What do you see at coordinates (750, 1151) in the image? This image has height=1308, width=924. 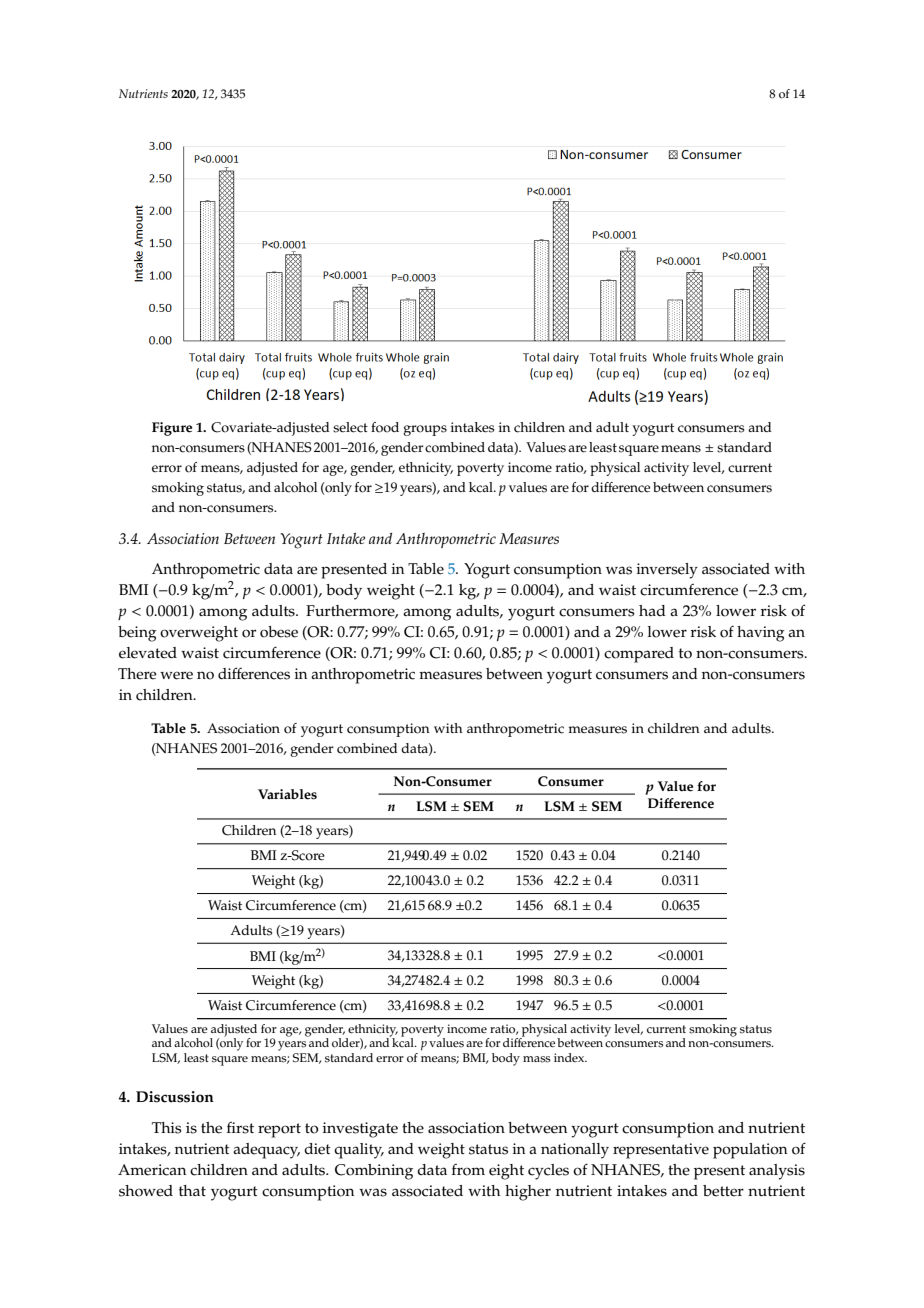 I see `population` at bounding box center [750, 1151].
